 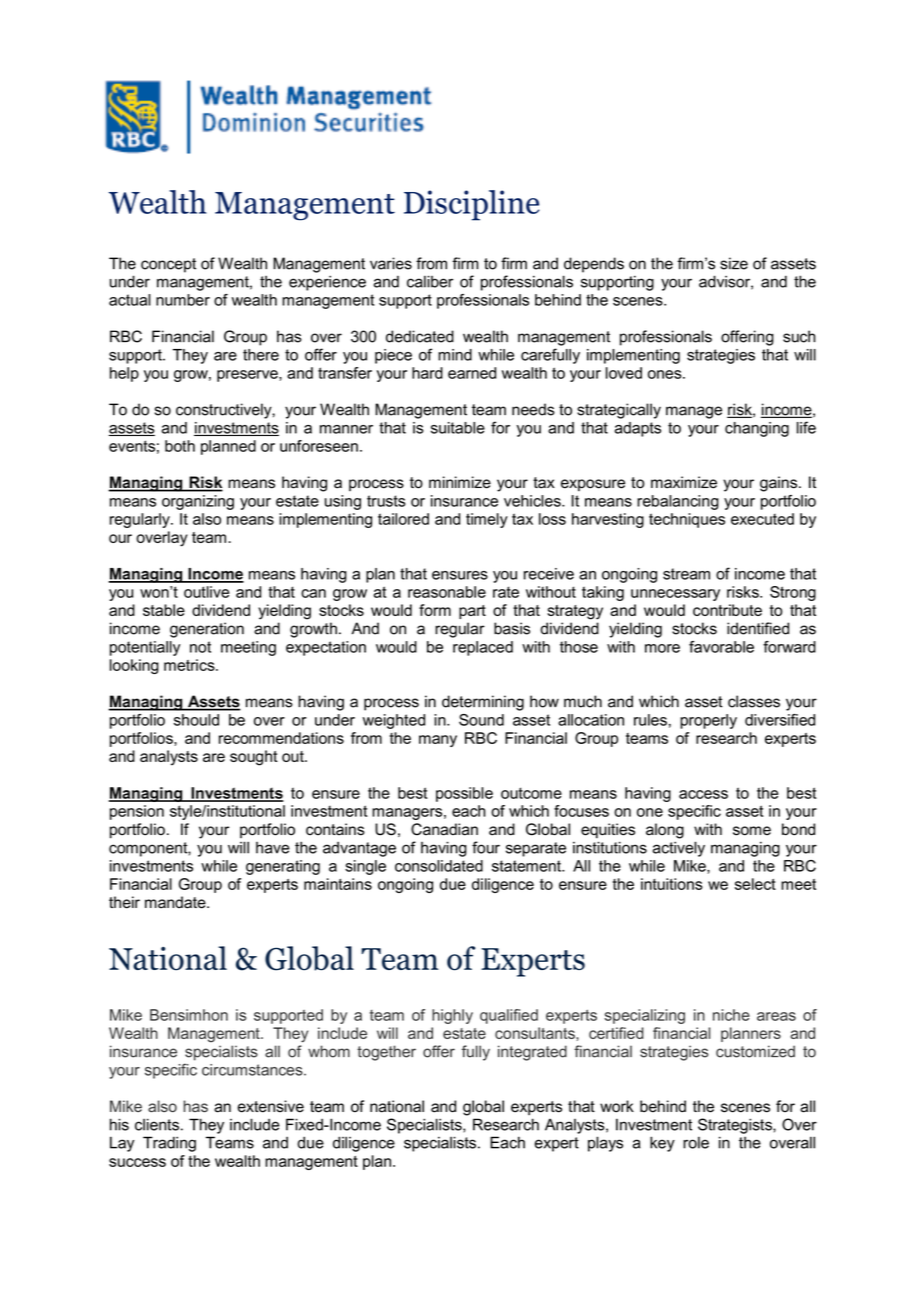 I want to click on have, so click(x=273, y=848).
